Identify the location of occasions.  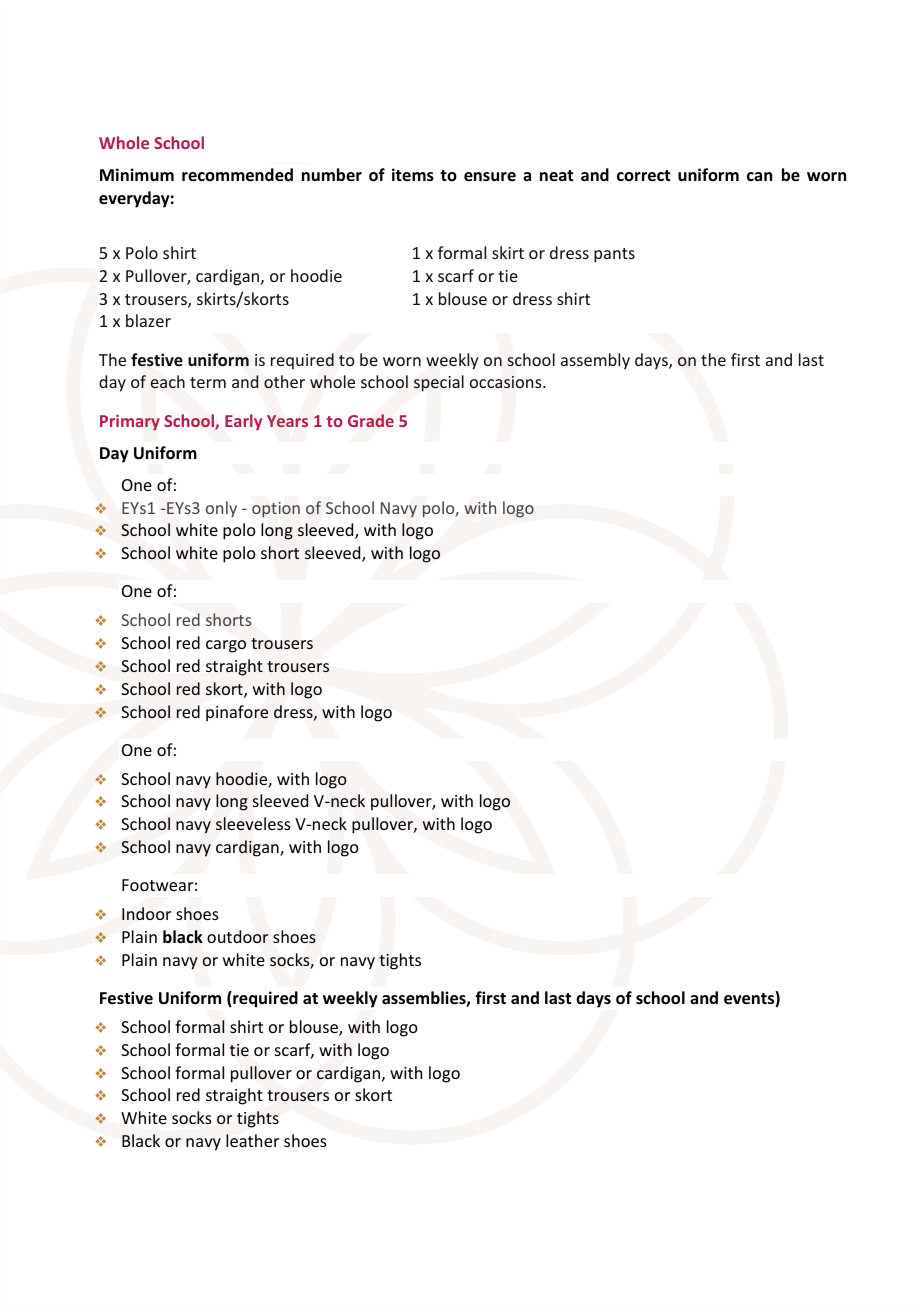
(507, 382).
